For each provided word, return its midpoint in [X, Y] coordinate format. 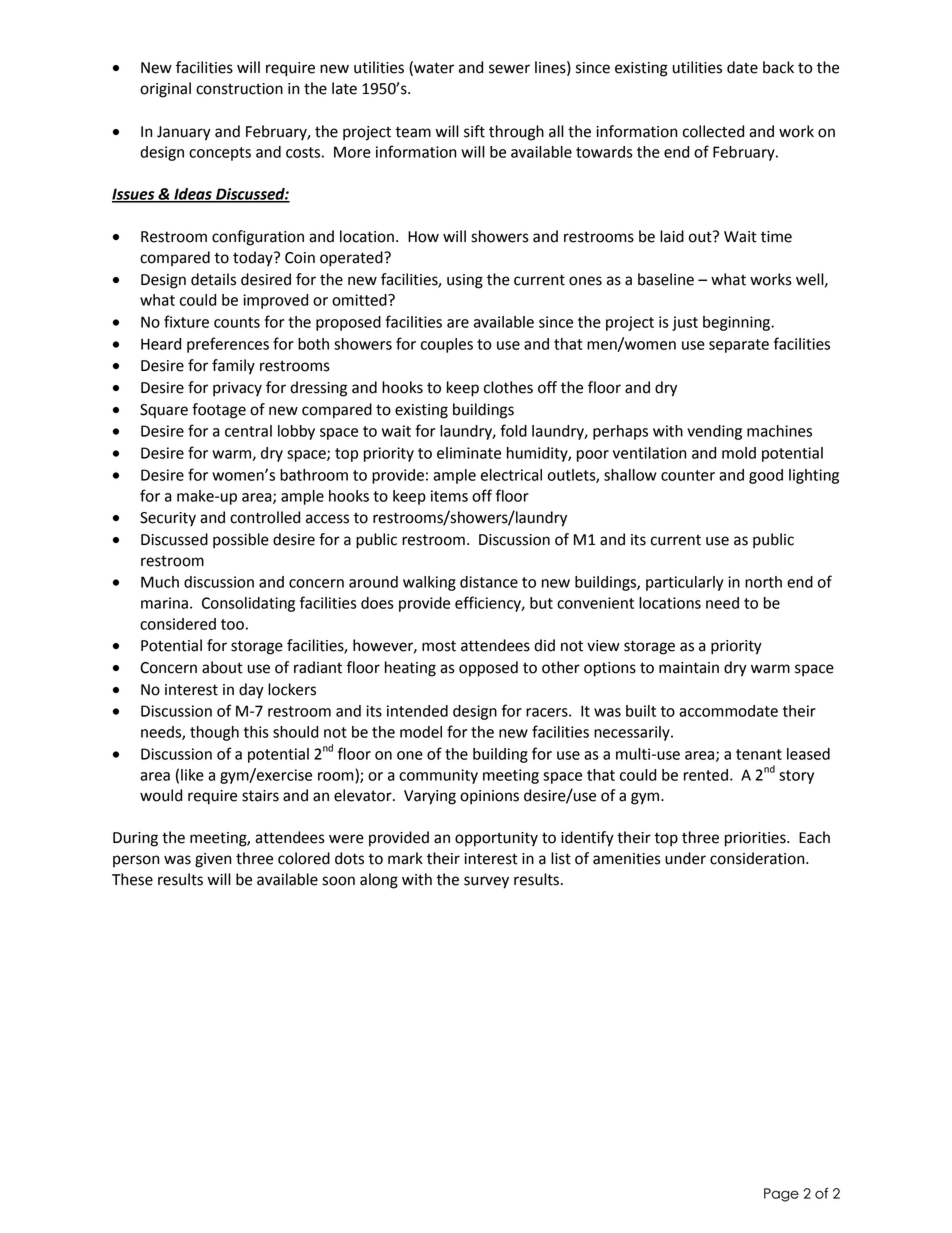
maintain [689, 668]
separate [739, 346]
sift [474, 131]
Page [781, 1195]
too [232, 624]
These [132, 879]
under [685, 858]
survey [486, 882]
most [439, 646]
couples [447, 345]
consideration [758, 858]
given [213, 860]
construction [239, 89]
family [233, 367]
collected [713, 131]
